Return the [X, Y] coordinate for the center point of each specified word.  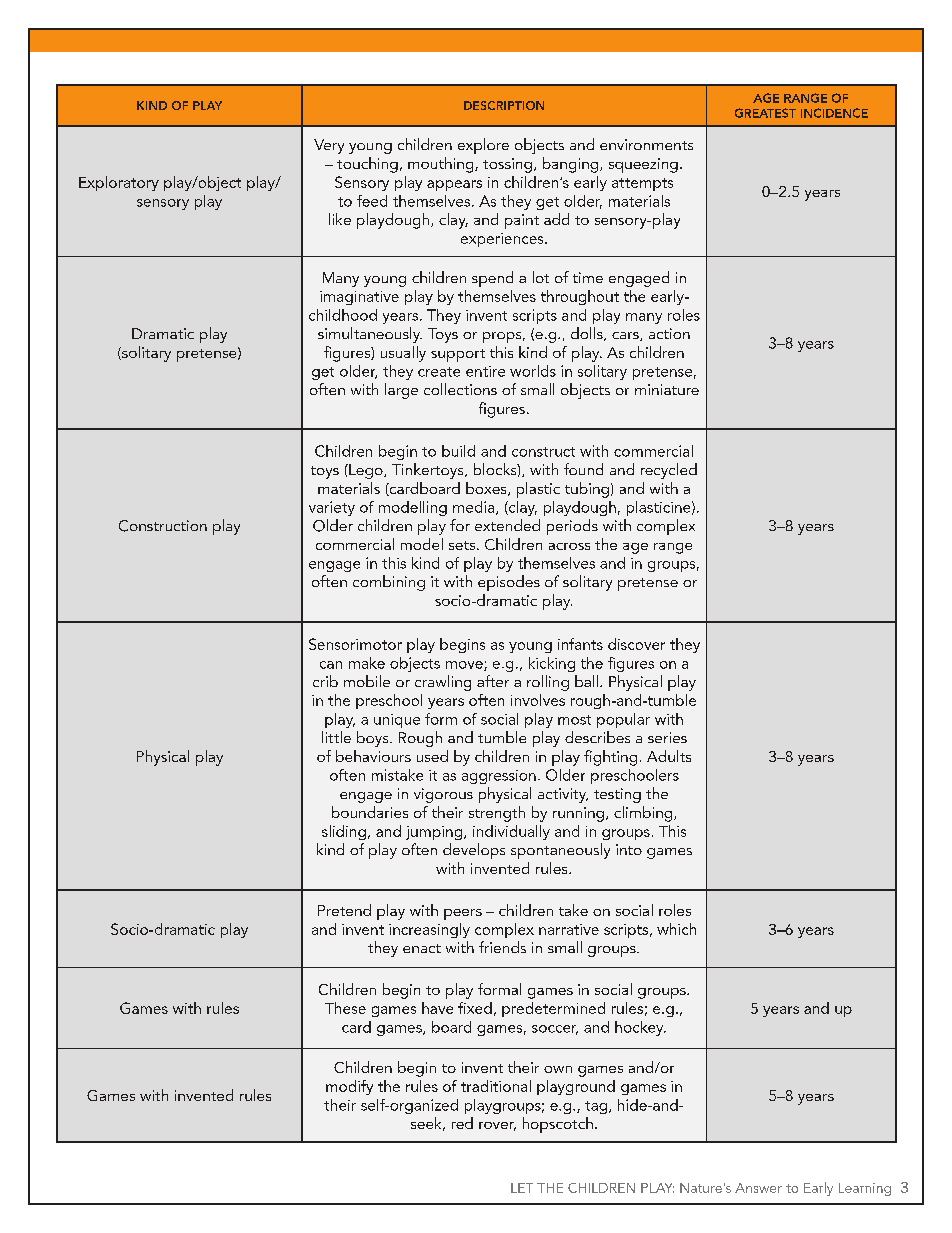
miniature [667, 389]
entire [485, 371]
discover [636, 644]
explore [483, 146]
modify [349, 1087]
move [465, 666]
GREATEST [765, 113]
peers [463, 914]
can [331, 665]
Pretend [344, 910]
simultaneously [370, 335]
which [676, 929]
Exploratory [119, 183]
